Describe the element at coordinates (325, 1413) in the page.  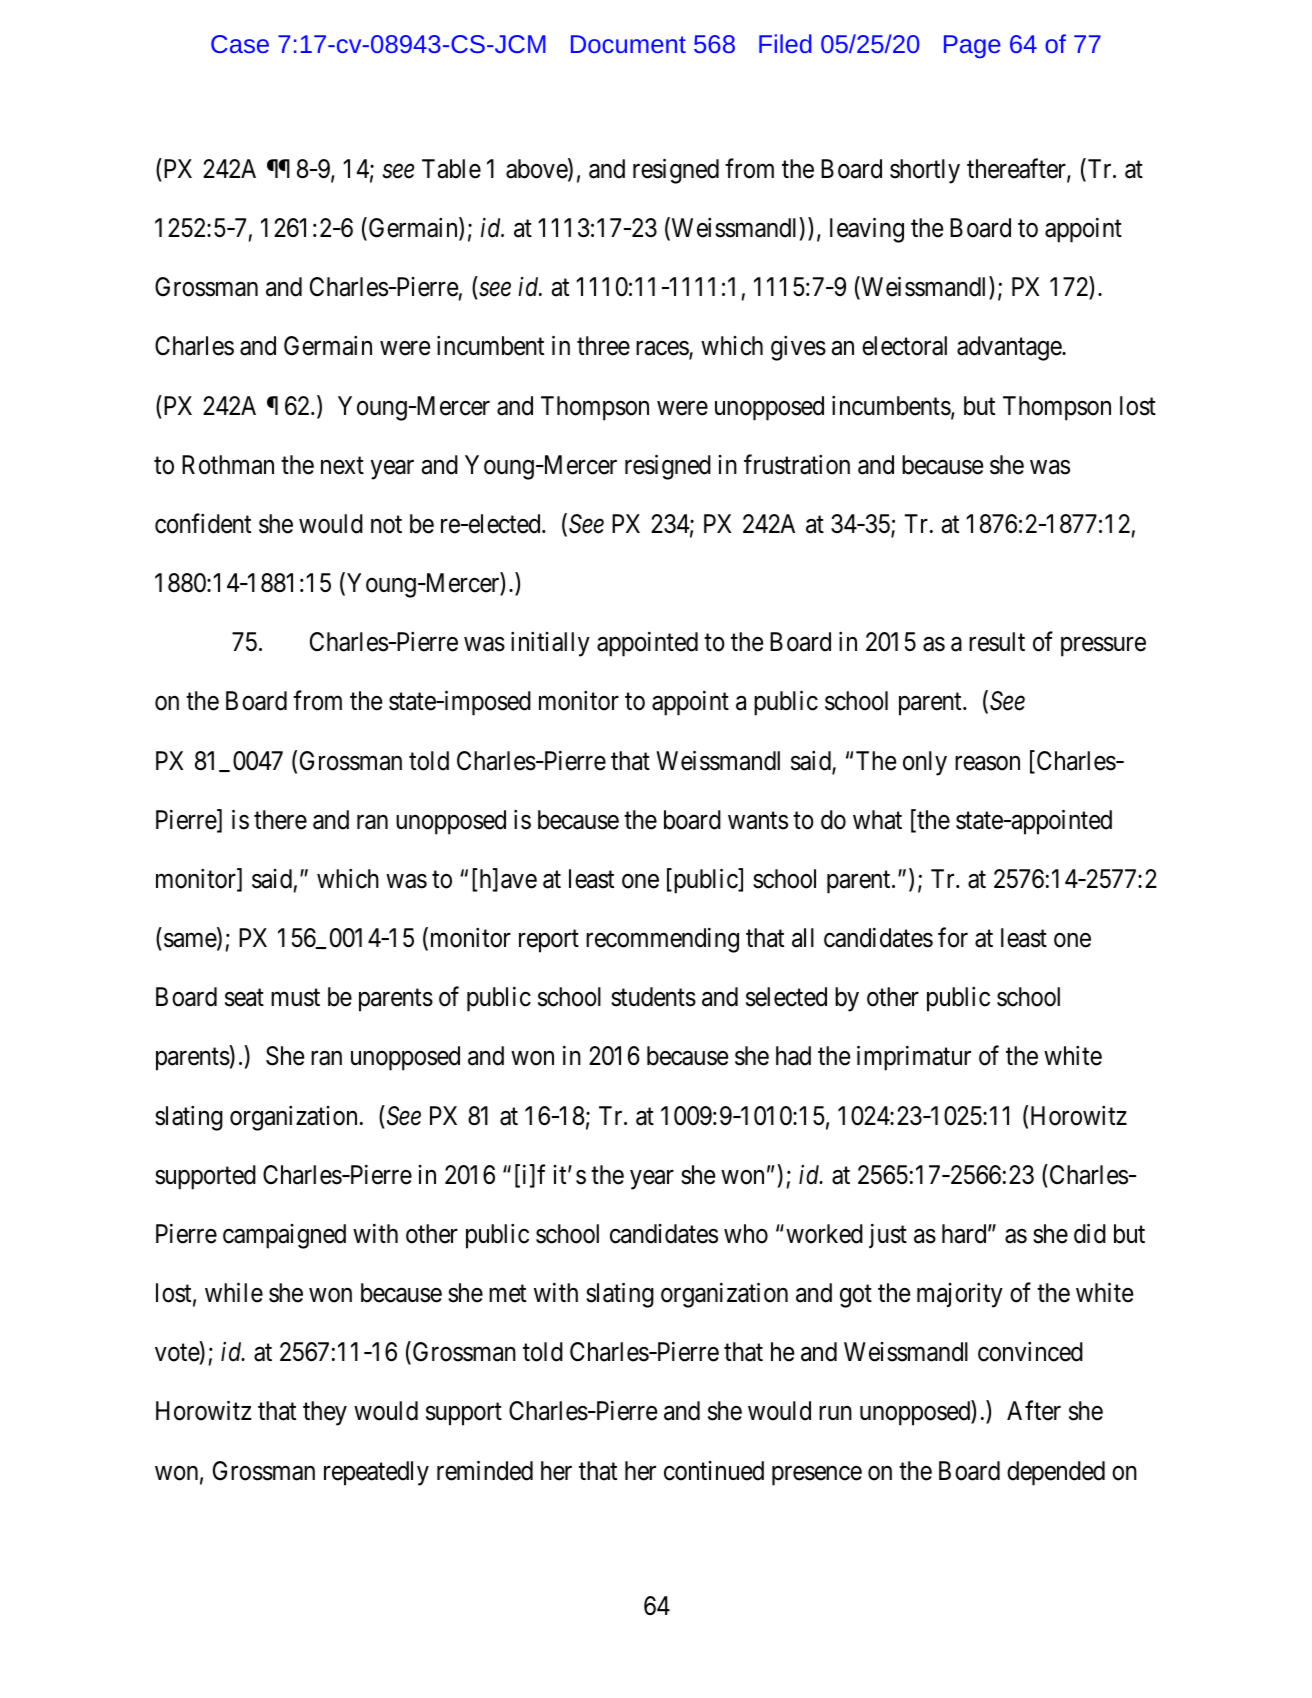
I see `they` at that location.
